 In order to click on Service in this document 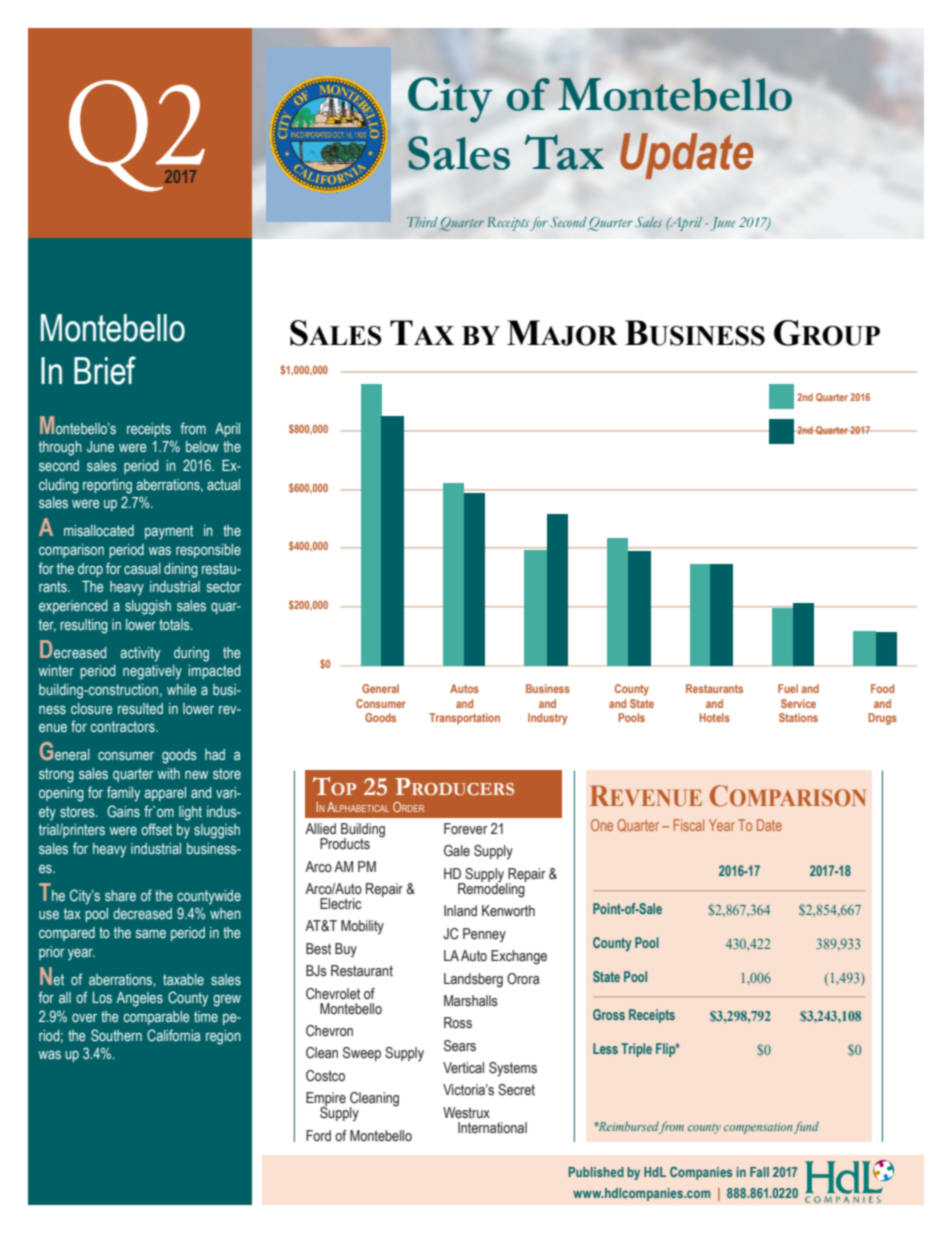, I will do `click(798, 703)`.
